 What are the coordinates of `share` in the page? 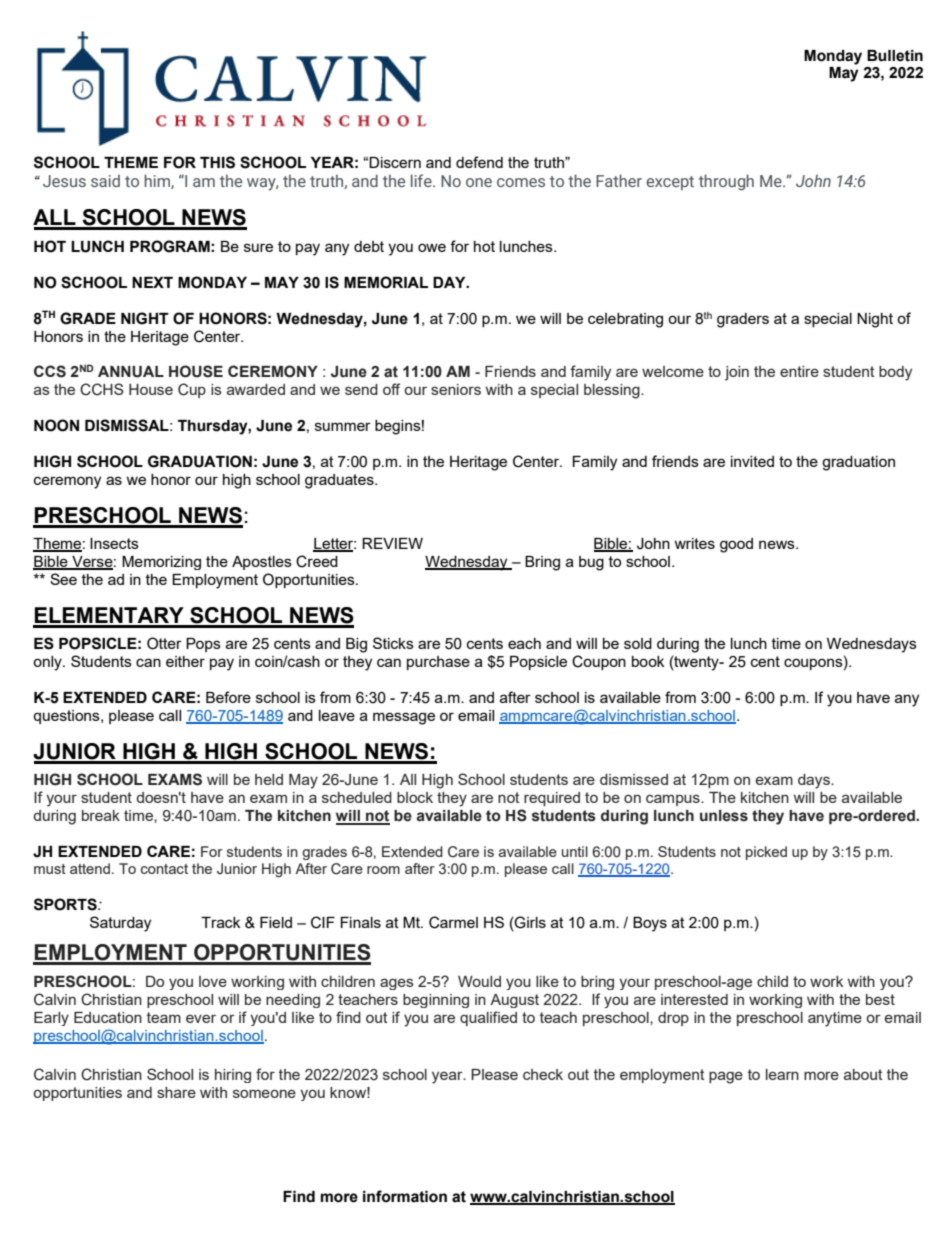 It's located at (176, 1092).
